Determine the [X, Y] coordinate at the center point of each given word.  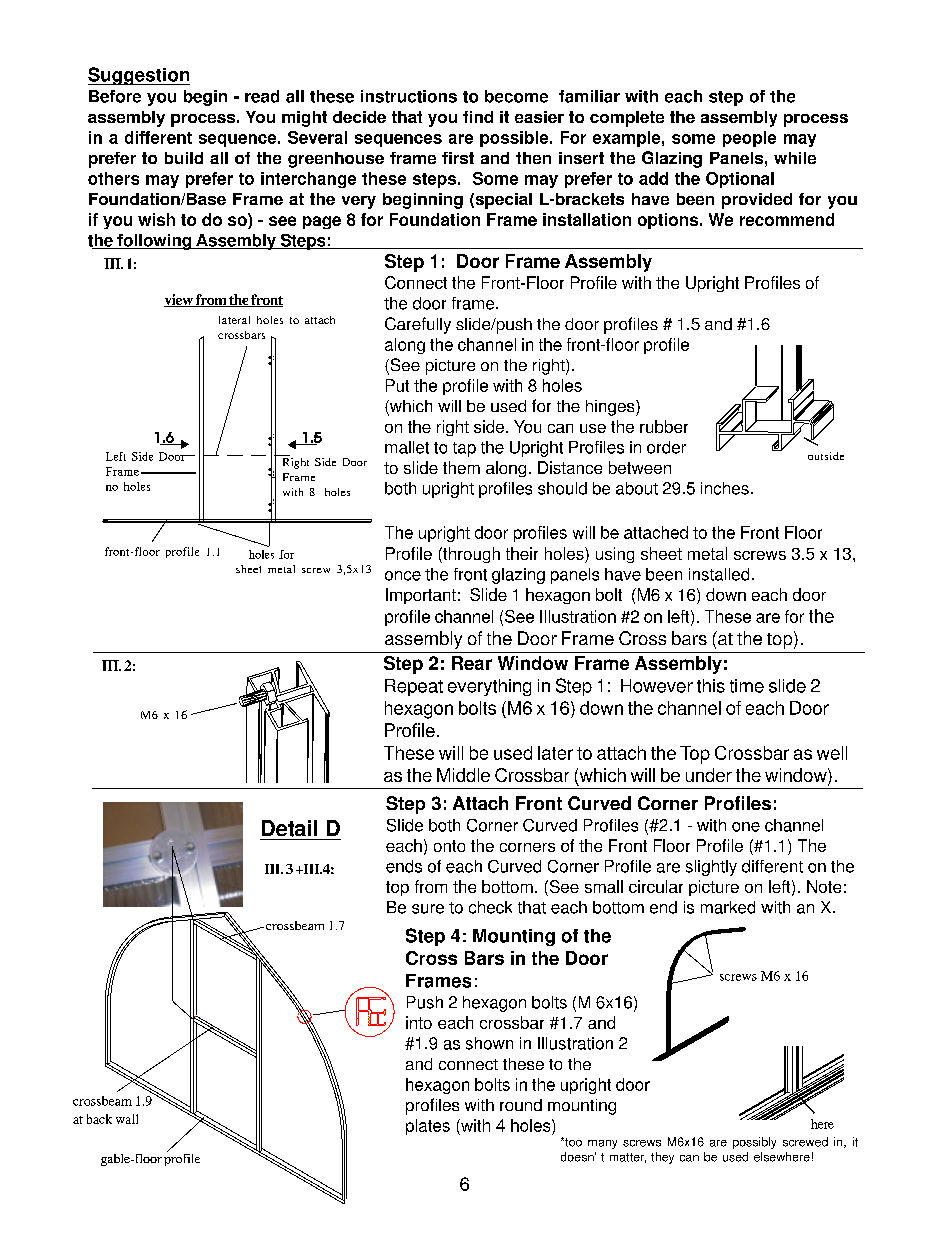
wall [127, 1119]
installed [719, 574]
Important [421, 596]
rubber [664, 426]
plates [428, 1127]
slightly [711, 868]
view [179, 300]
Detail [289, 828]
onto [449, 846]
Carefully [418, 325]
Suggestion [139, 76]
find [478, 117]
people [749, 139]
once [403, 576]
